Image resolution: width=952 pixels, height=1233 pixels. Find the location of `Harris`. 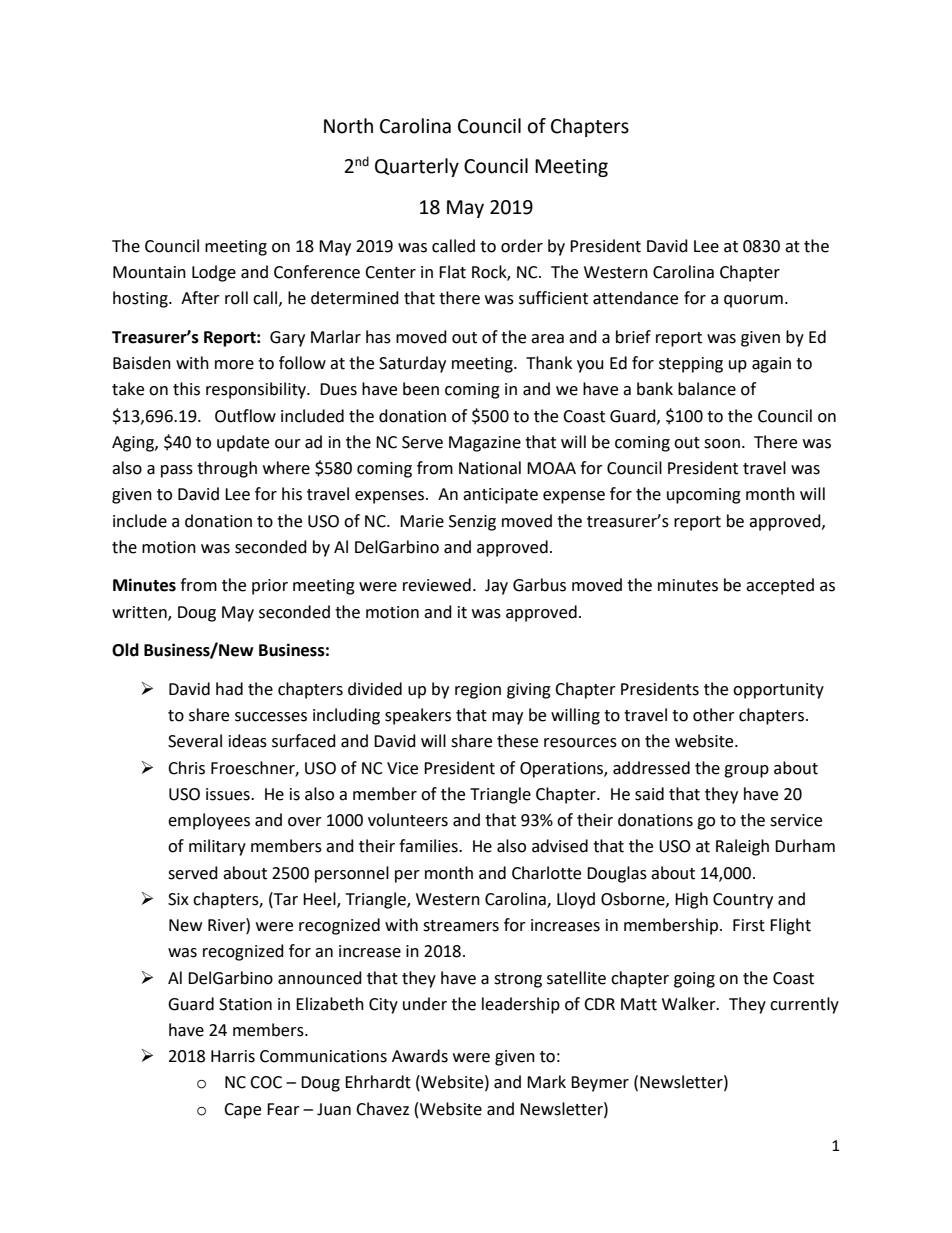

Harris is located at coordinates (233, 1056).
